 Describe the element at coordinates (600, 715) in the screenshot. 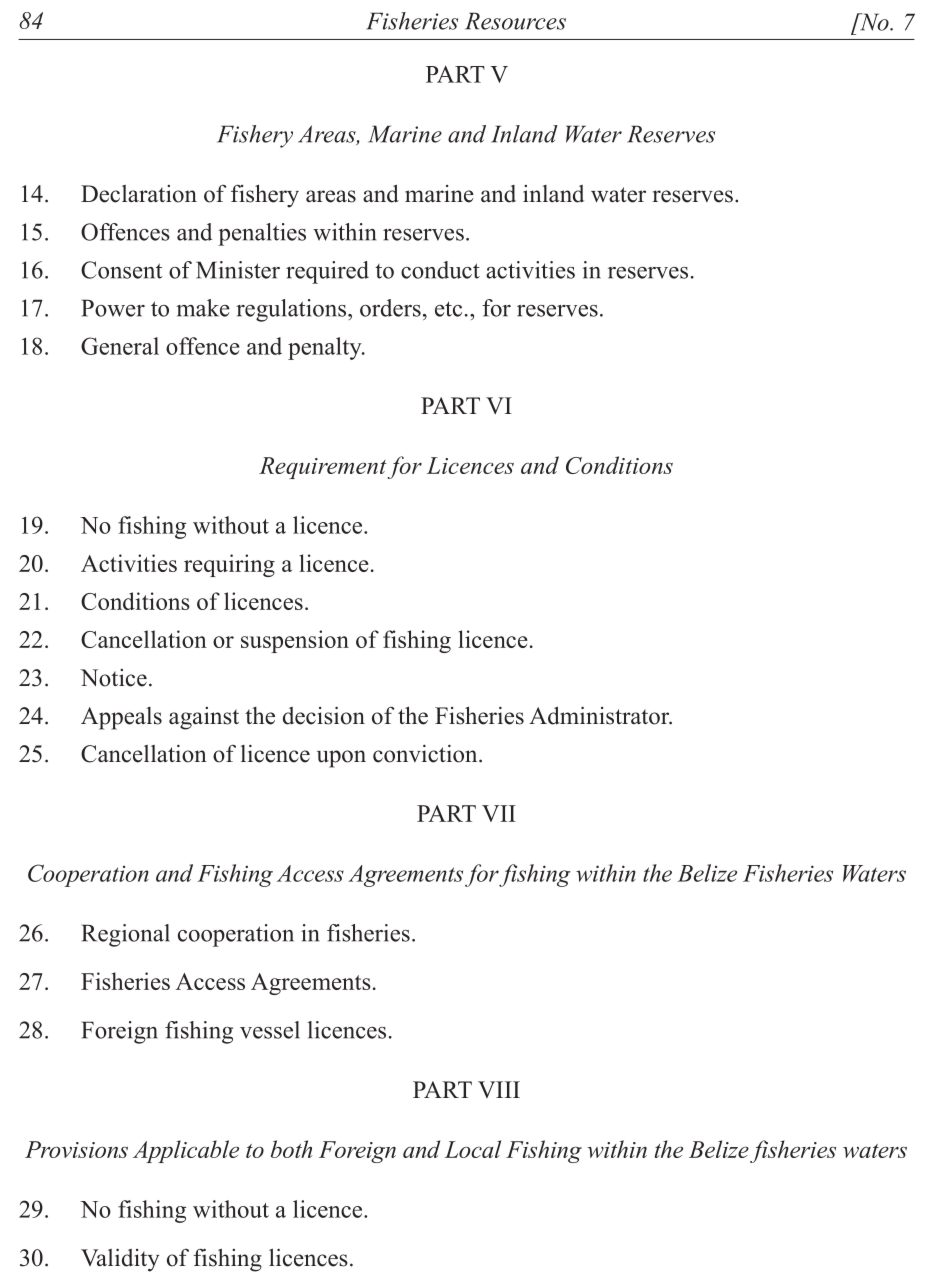

I see `Administrator` at that location.
